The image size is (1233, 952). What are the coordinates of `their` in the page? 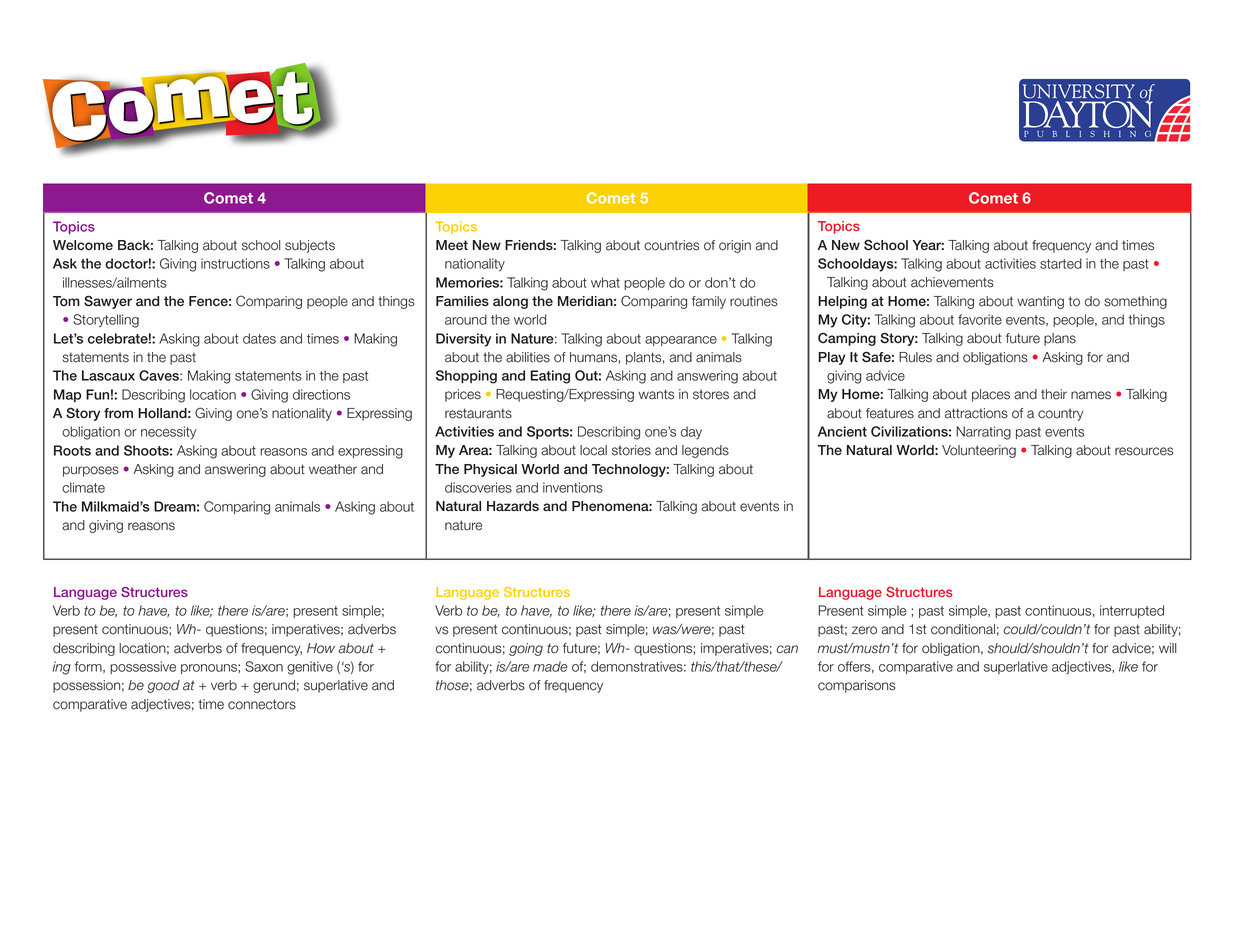 It's located at (1054, 394).
